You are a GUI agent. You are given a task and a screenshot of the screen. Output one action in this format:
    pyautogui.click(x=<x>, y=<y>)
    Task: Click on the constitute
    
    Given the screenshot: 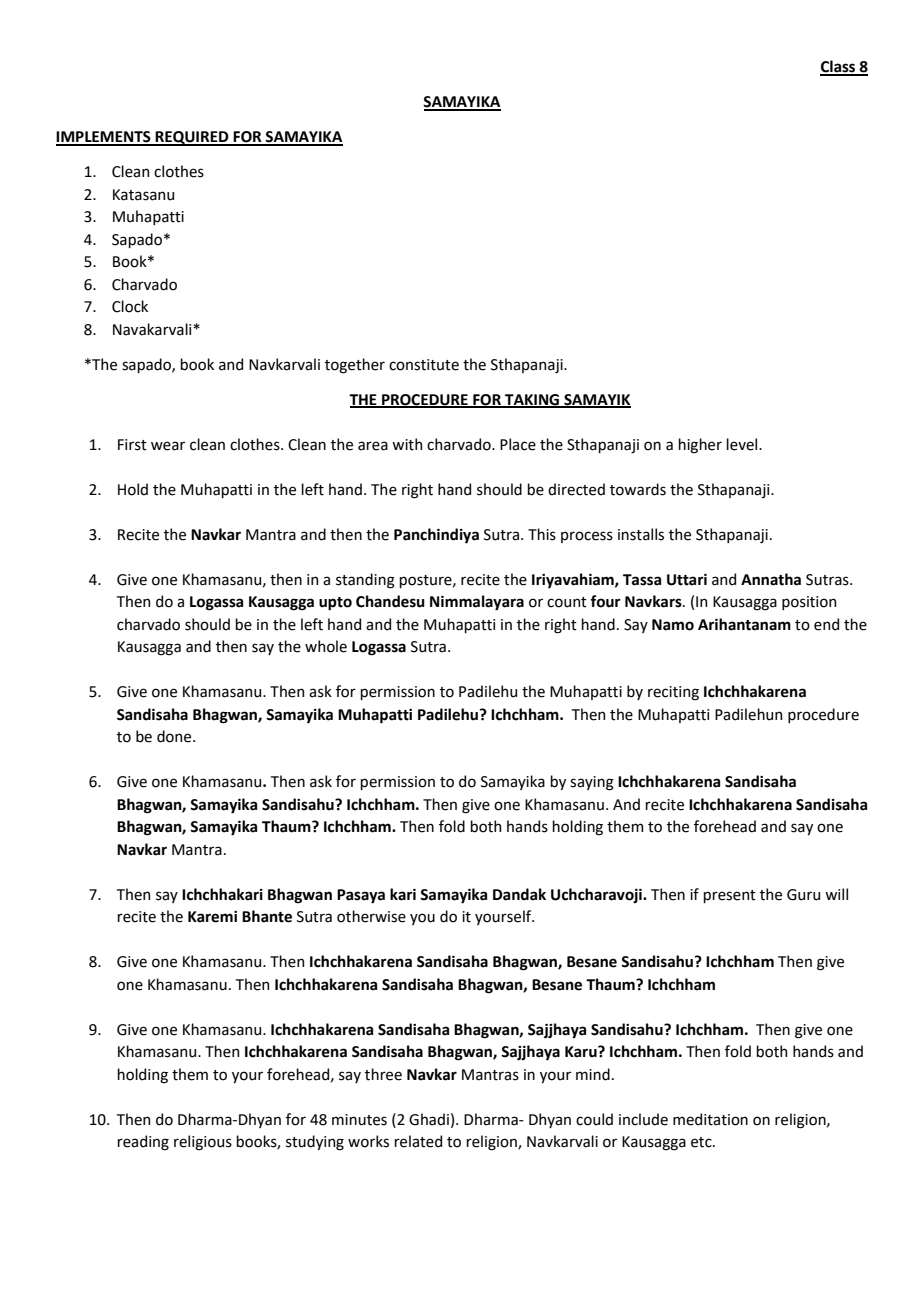 What is the action you would take?
    pyautogui.click(x=424, y=365)
